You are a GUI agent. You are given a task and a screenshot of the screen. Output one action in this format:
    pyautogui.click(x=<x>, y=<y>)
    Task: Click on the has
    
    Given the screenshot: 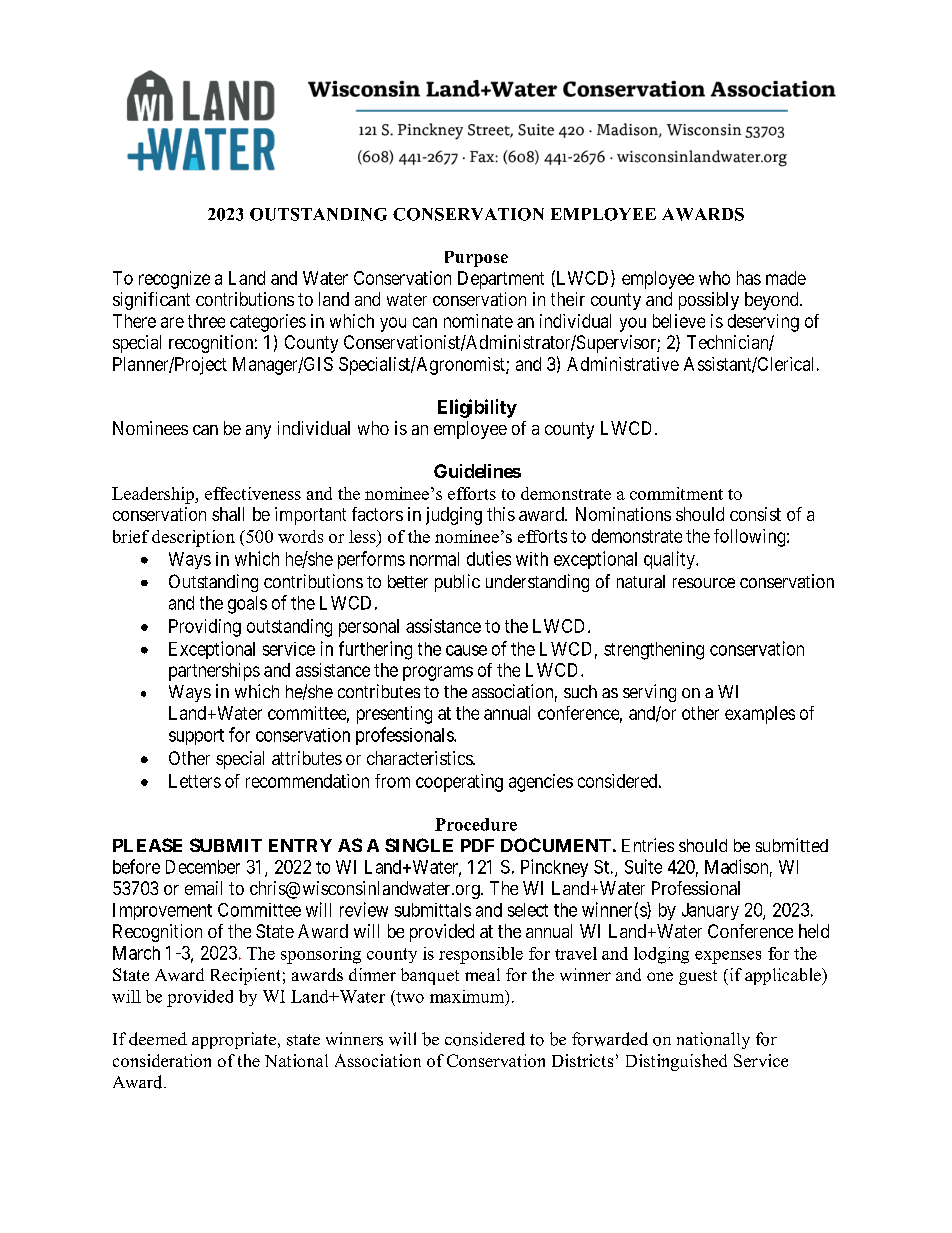 What is the action you would take?
    pyautogui.click(x=749, y=278)
